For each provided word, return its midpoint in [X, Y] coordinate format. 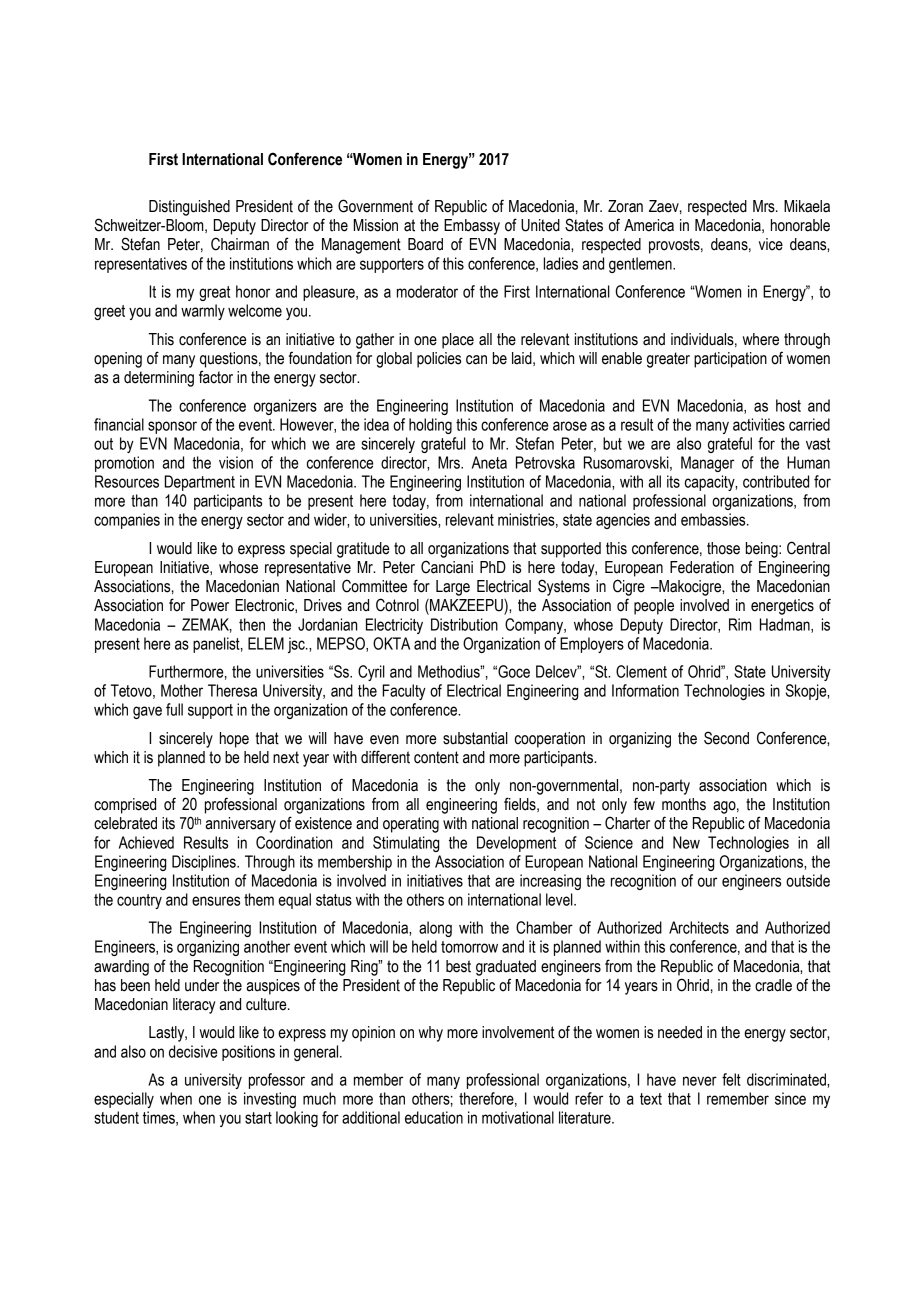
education [434, 1117]
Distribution [464, 624]
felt [731, 1079]
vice [771, 244]
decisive [193, 1051]
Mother [182, 690]
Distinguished [189, 208]
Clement [641, 671]
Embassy [472, 227]
